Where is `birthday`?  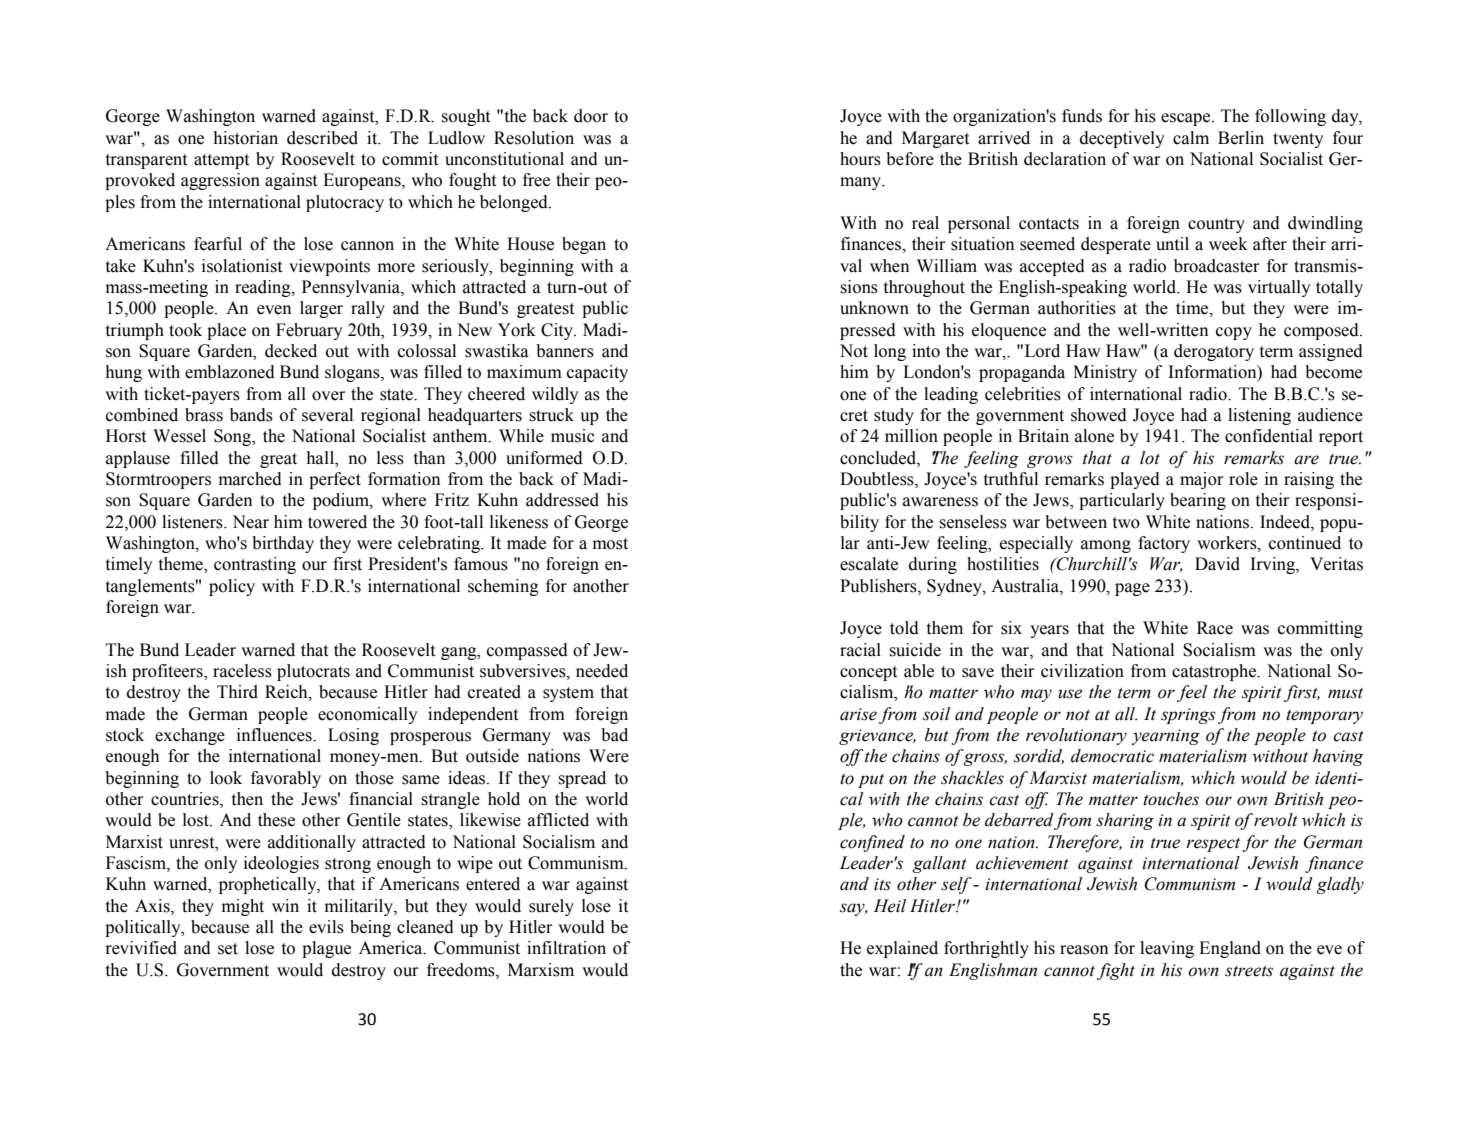 birthday is located at coordinates (283, 544).
